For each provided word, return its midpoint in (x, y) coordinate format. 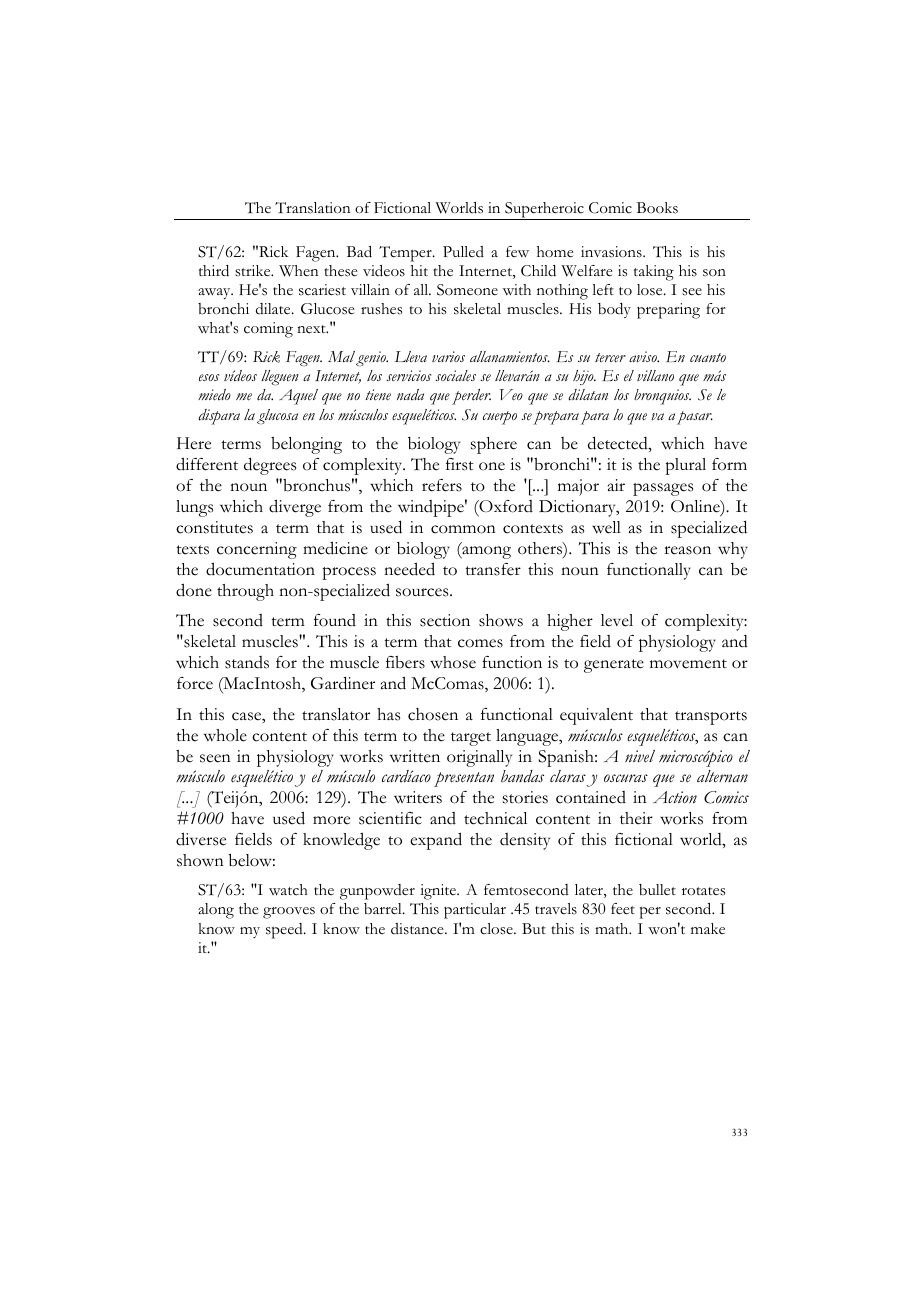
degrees (270, 466)
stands (247, 662)
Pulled (463, 251)
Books (657, 208)
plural (685, 466)
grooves (289, 913)
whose (453, 662)
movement (688, 664)
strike (254, 271)
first (460, 464)
